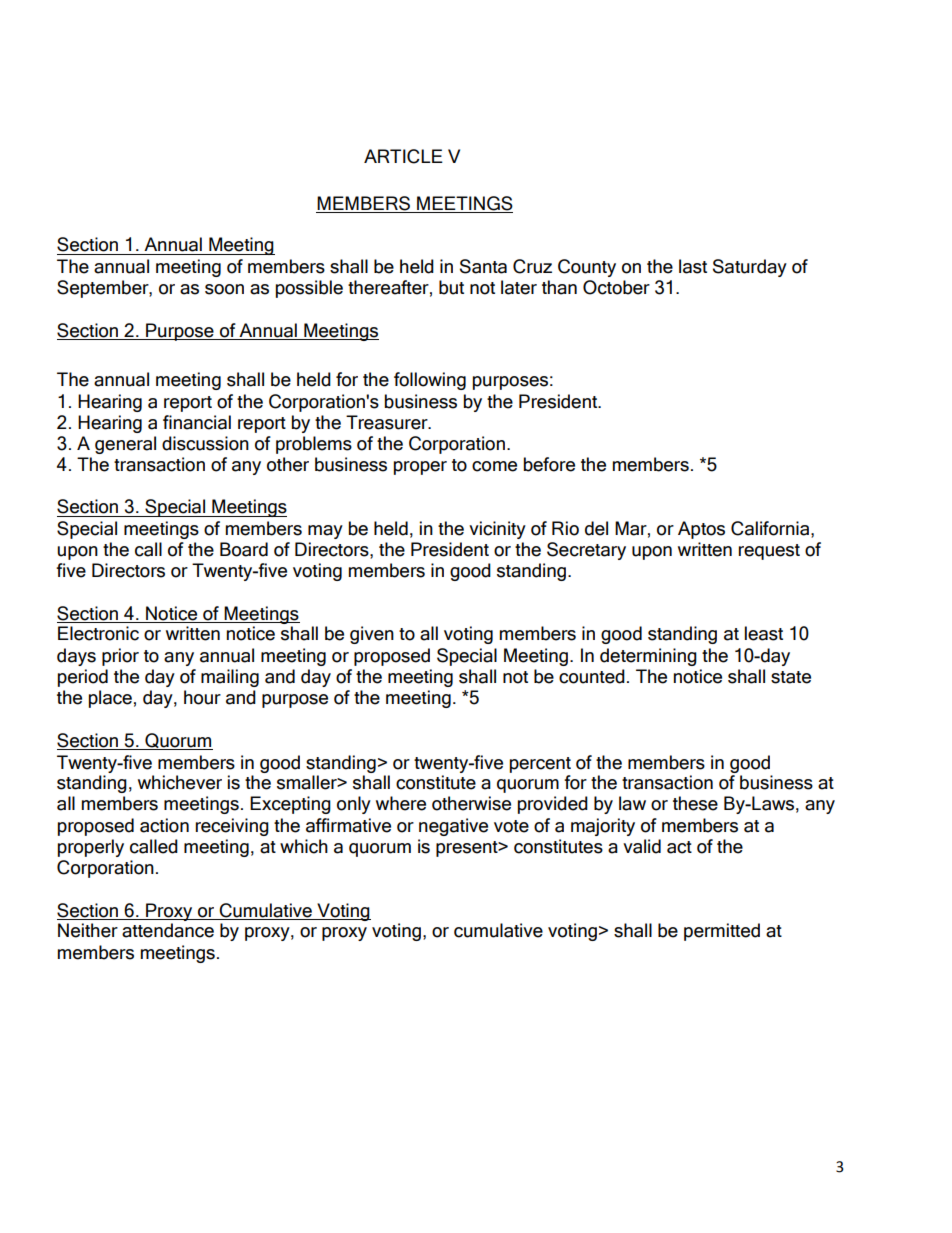 The height and width of the screenshot is (1233, 952). What do you see at coordinates (88, 930) in the screenshot?
I see `Neither` at bounding box center [88, 930].
